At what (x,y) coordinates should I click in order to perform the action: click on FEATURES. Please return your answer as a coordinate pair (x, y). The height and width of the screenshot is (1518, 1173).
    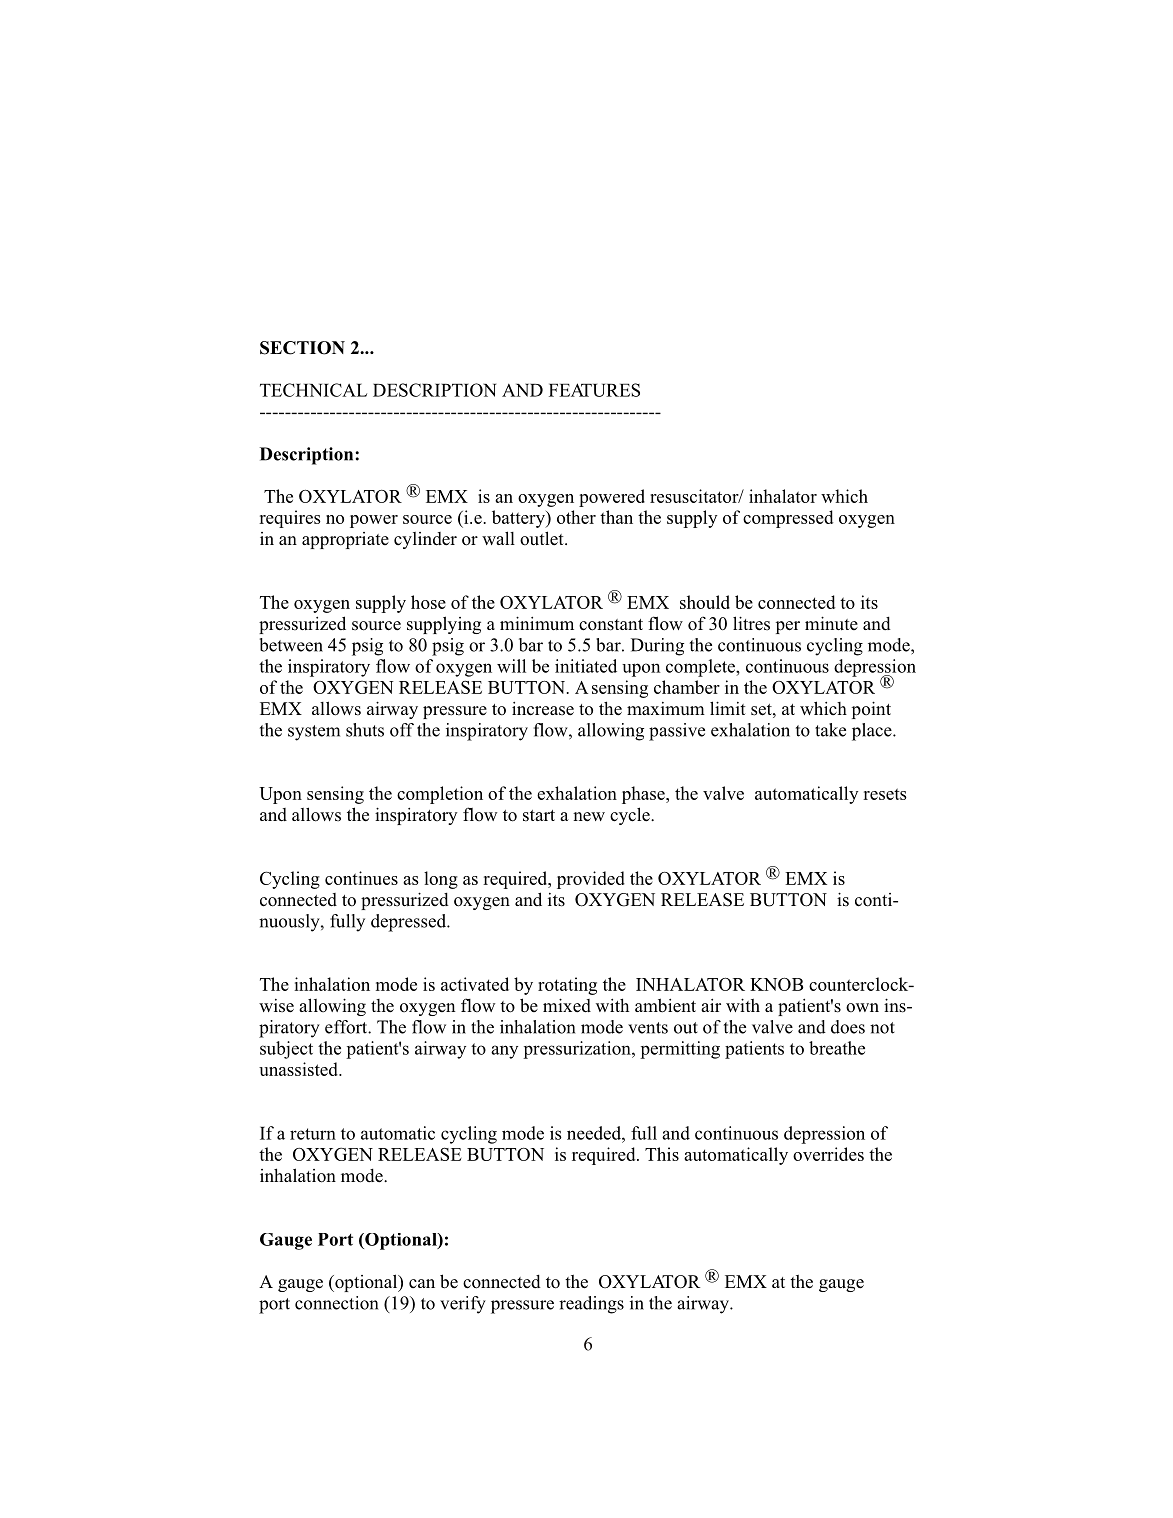
    Looking at the image, I should click on (594, 390).
